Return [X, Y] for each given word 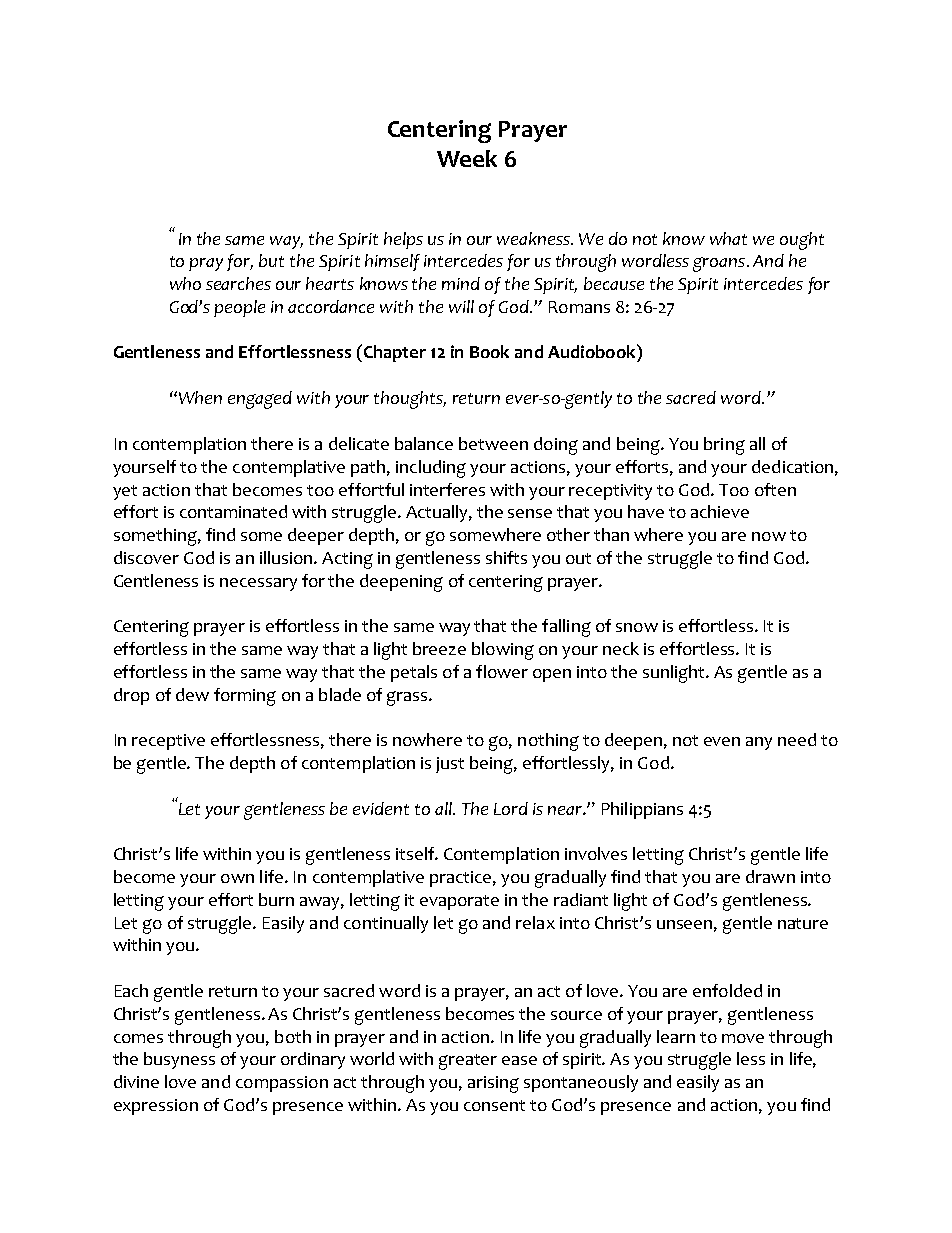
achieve [720, 511]
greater [468, 1062]
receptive [168, 742]
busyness [179, 1060]
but [271, 260]
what [728, 238]
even [722, 741]
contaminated [233, 511]
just [450, 765]
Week [467, 158]
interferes [447, 489]
